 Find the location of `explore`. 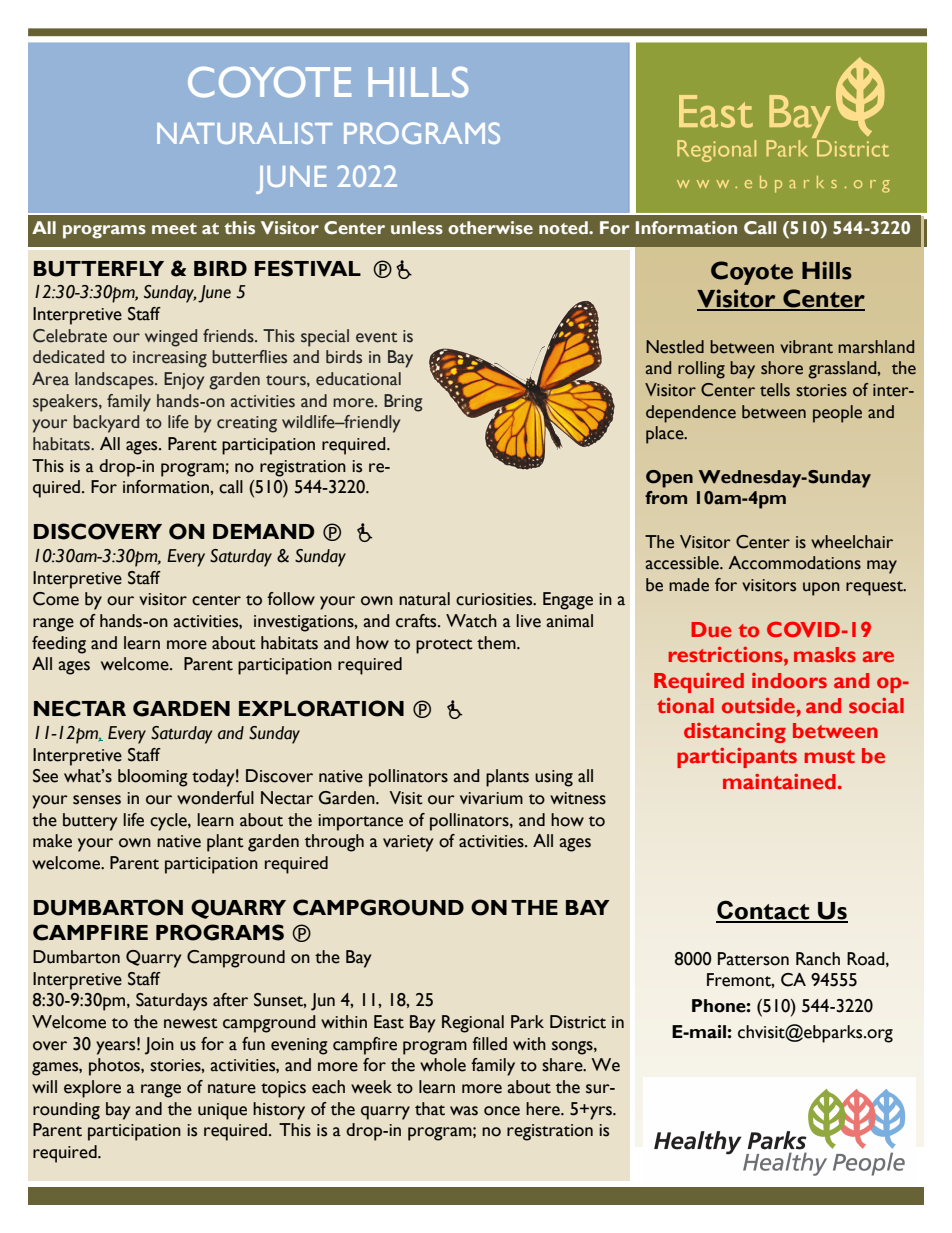

explore is located at coordinates (92, 1089).
